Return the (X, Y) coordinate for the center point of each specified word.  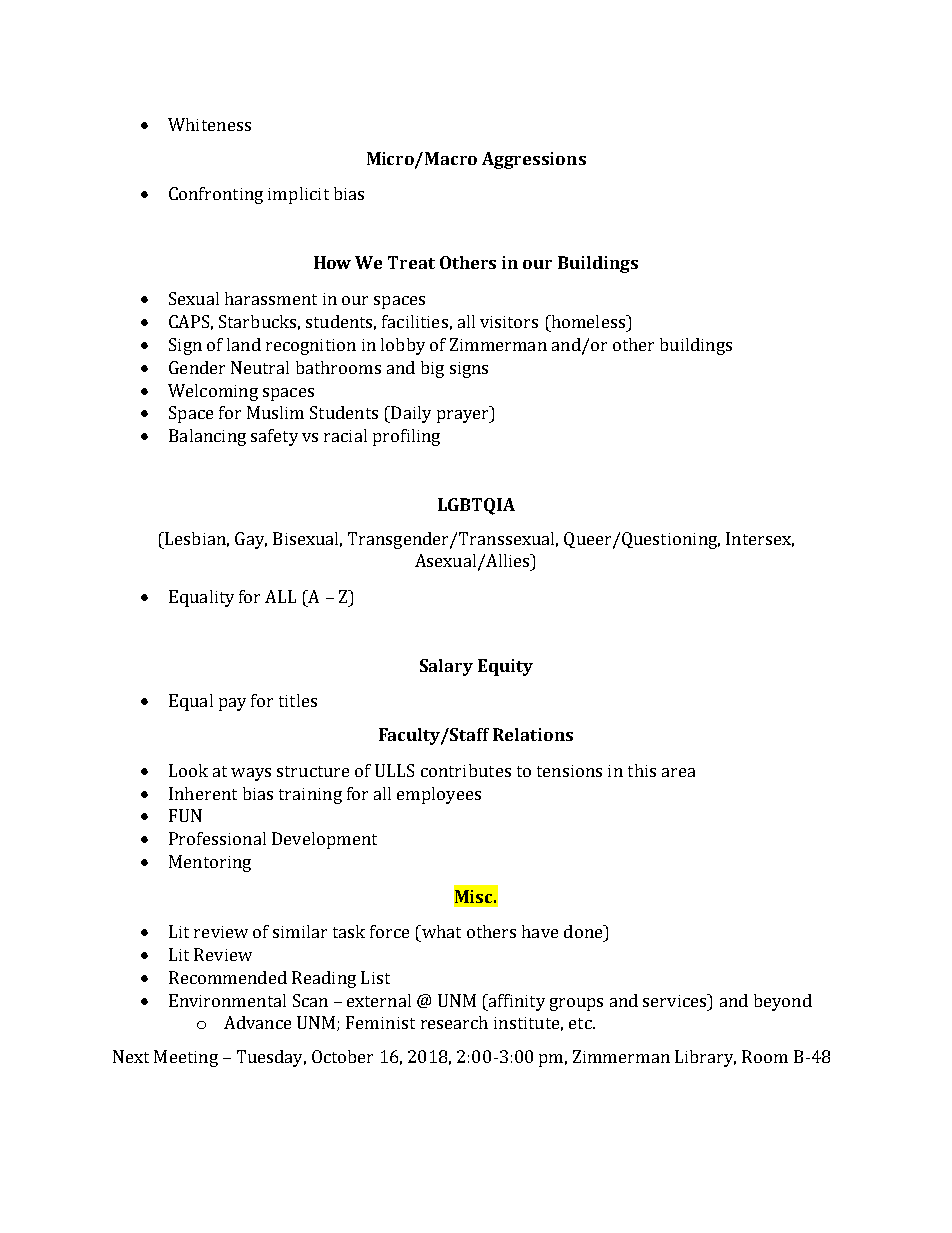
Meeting (186, 1058)
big (432, 369)
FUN (185, 815)
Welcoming (213, 392)
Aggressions (534, 160)
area (678, 772)
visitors (509, 322)
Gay (251, 540)
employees (439, 795)
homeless (588, 321)
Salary (446, 667)
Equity (505, 667)
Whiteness (209, 124)
